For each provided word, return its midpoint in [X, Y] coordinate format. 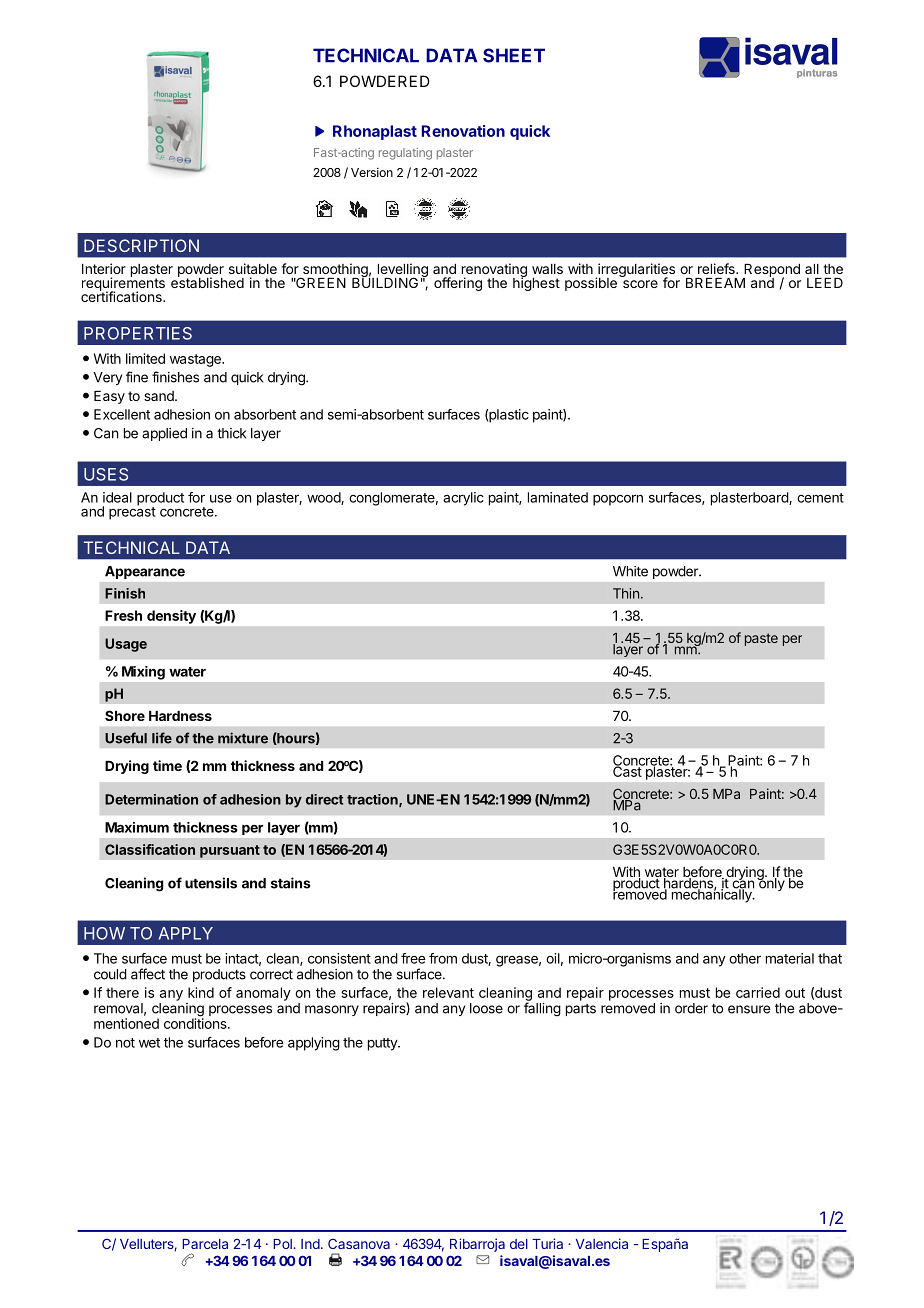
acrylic [463, 499]
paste [761, 639]
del [519, 1244]
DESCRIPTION [141, 245]
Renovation [463, 131]
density [171, 617]
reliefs [717, 268]
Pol [283, 1244]
